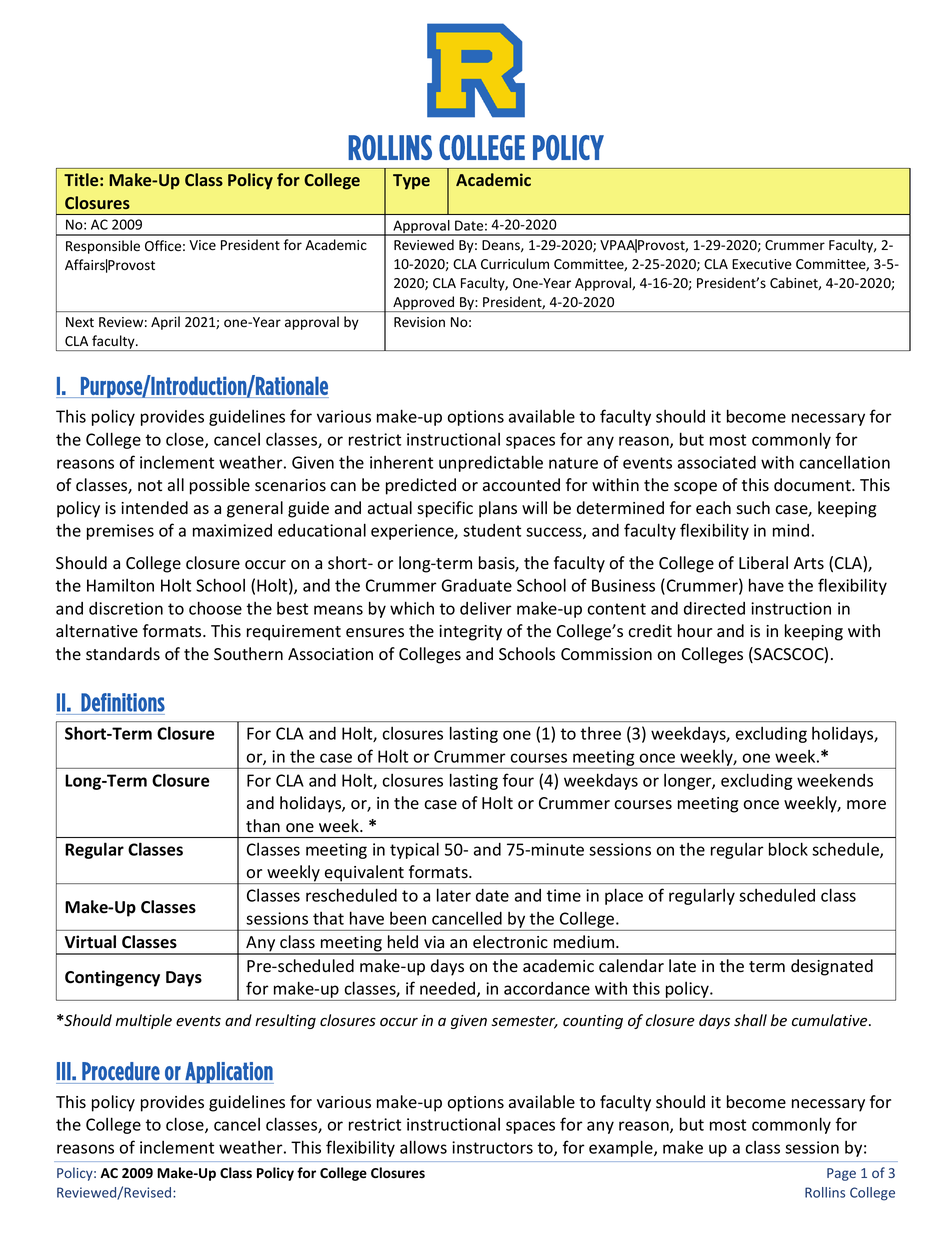  What do you see at coordinates (762, 264) in the document?
I see `Executive` at bounding box center [762, 264].
